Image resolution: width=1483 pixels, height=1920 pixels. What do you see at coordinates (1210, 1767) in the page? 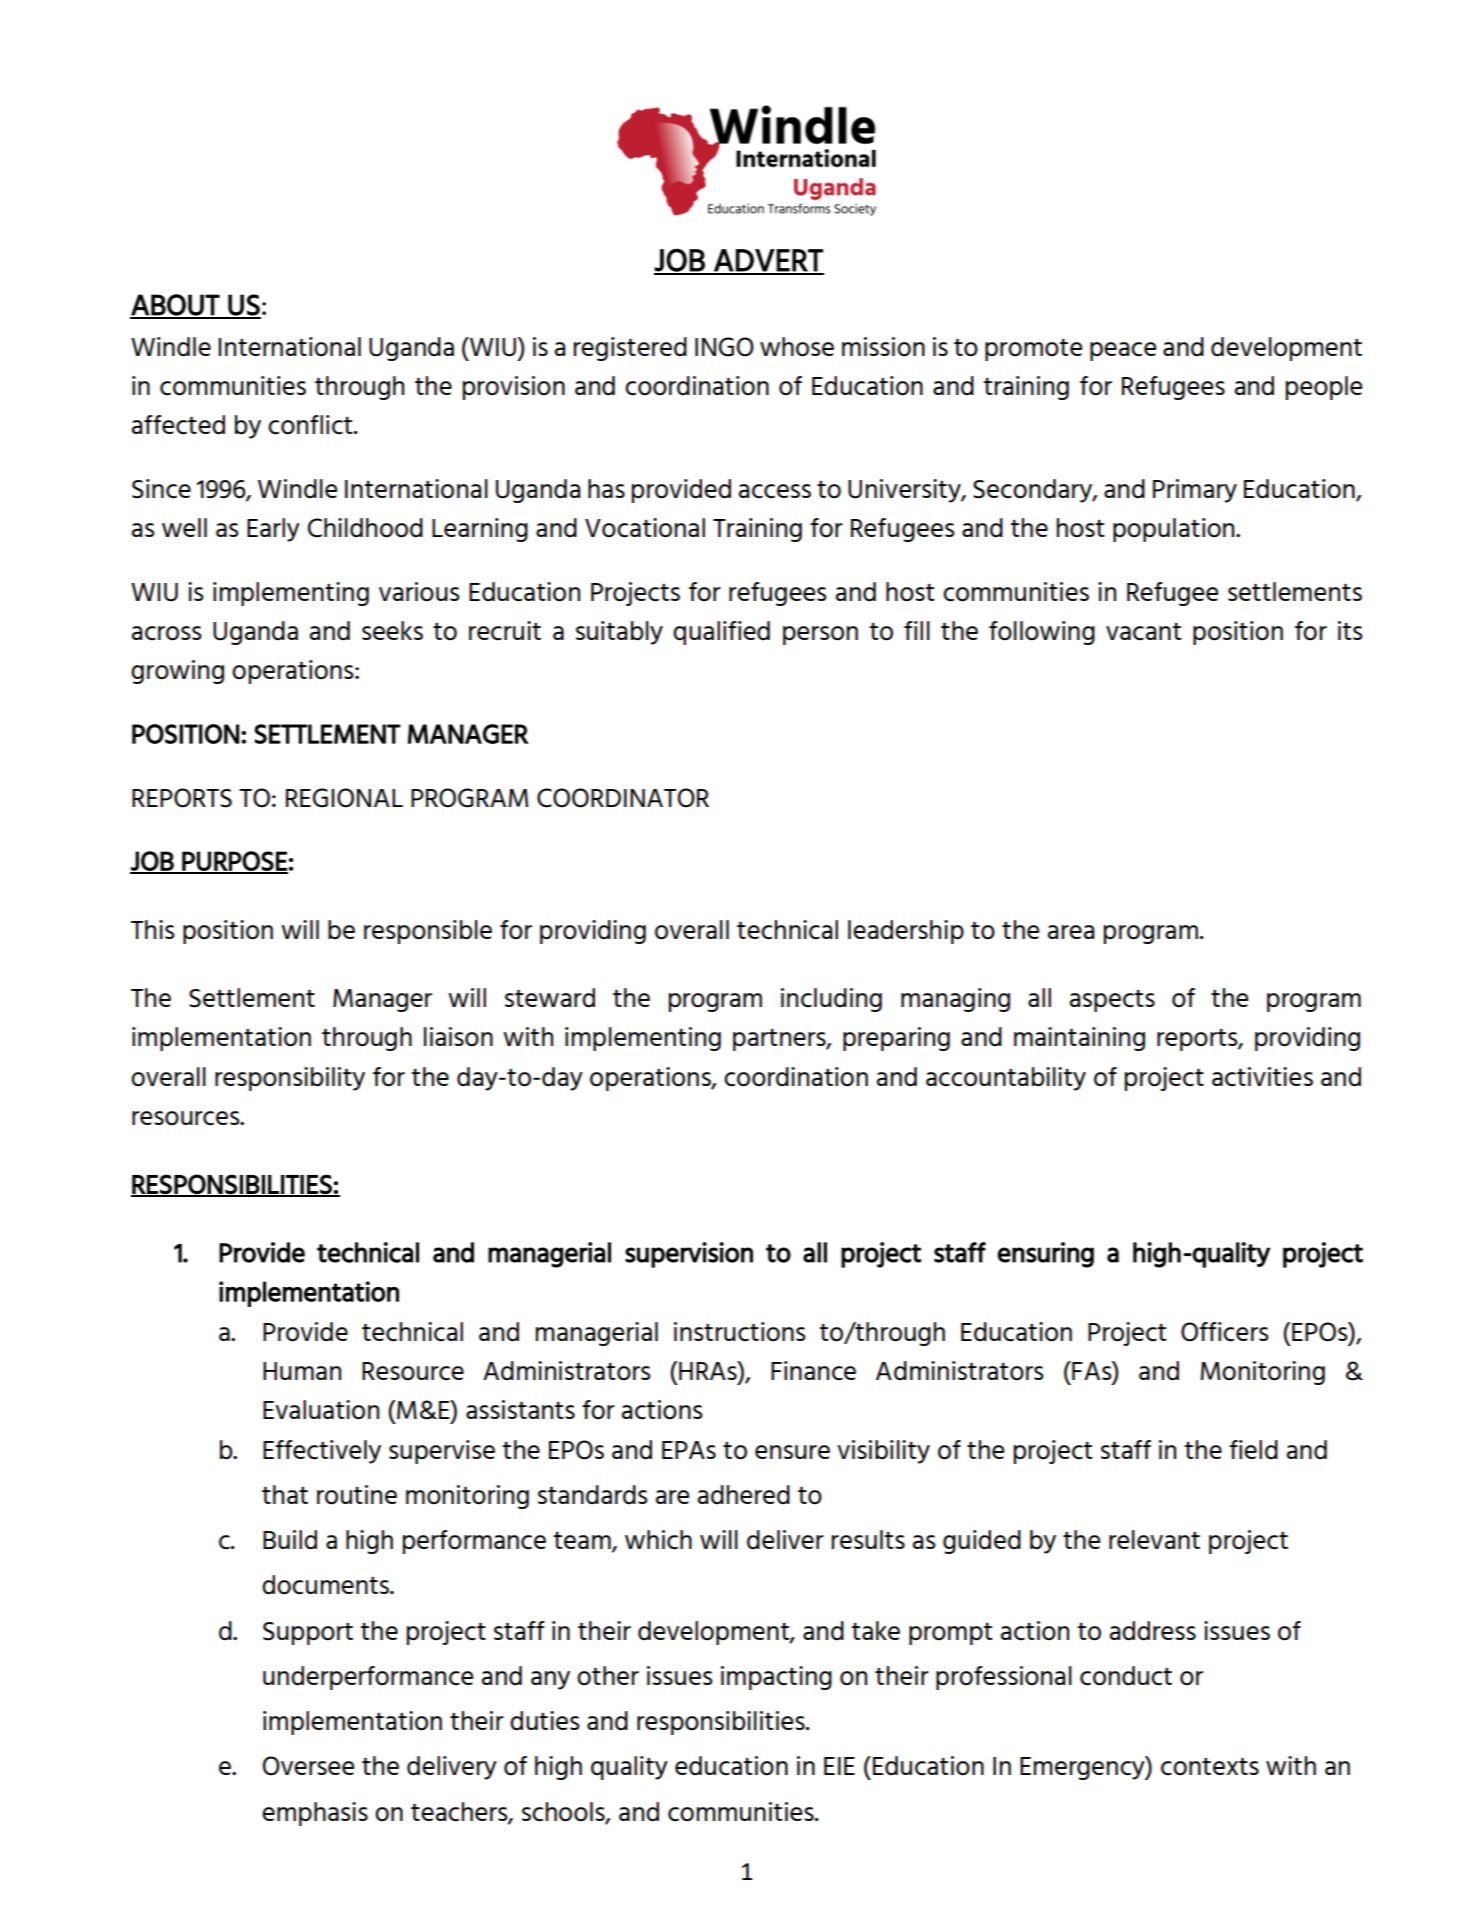
I see `contexts` at bounding box center [1210, 1767].
